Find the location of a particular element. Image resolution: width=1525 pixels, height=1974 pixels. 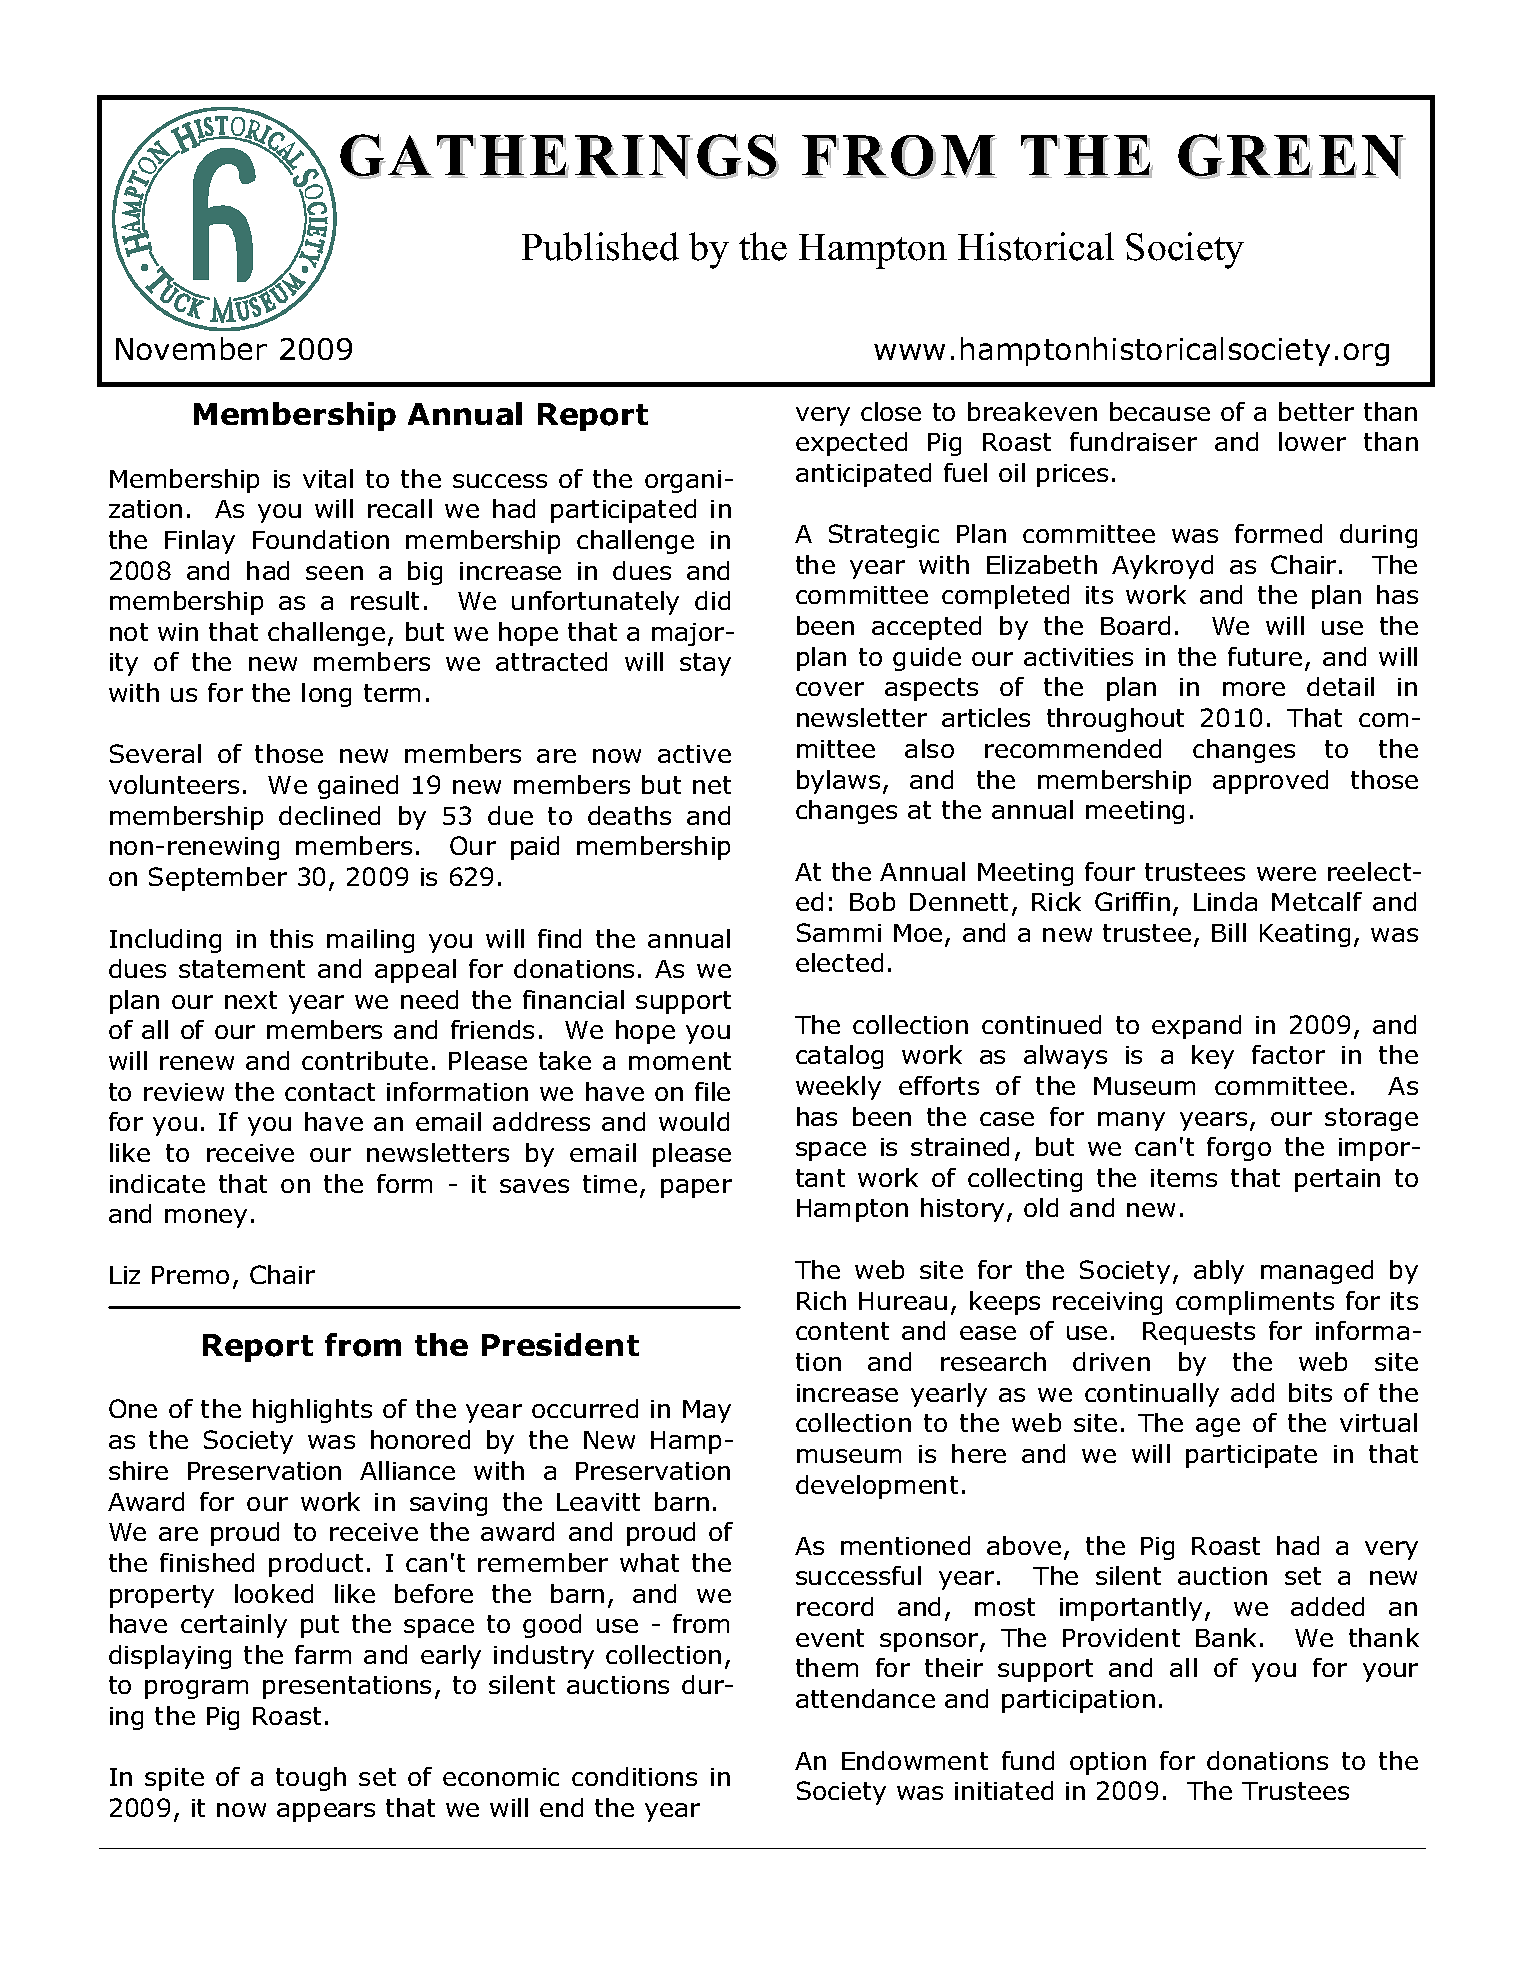

did is located at coordinates (712, 600).
